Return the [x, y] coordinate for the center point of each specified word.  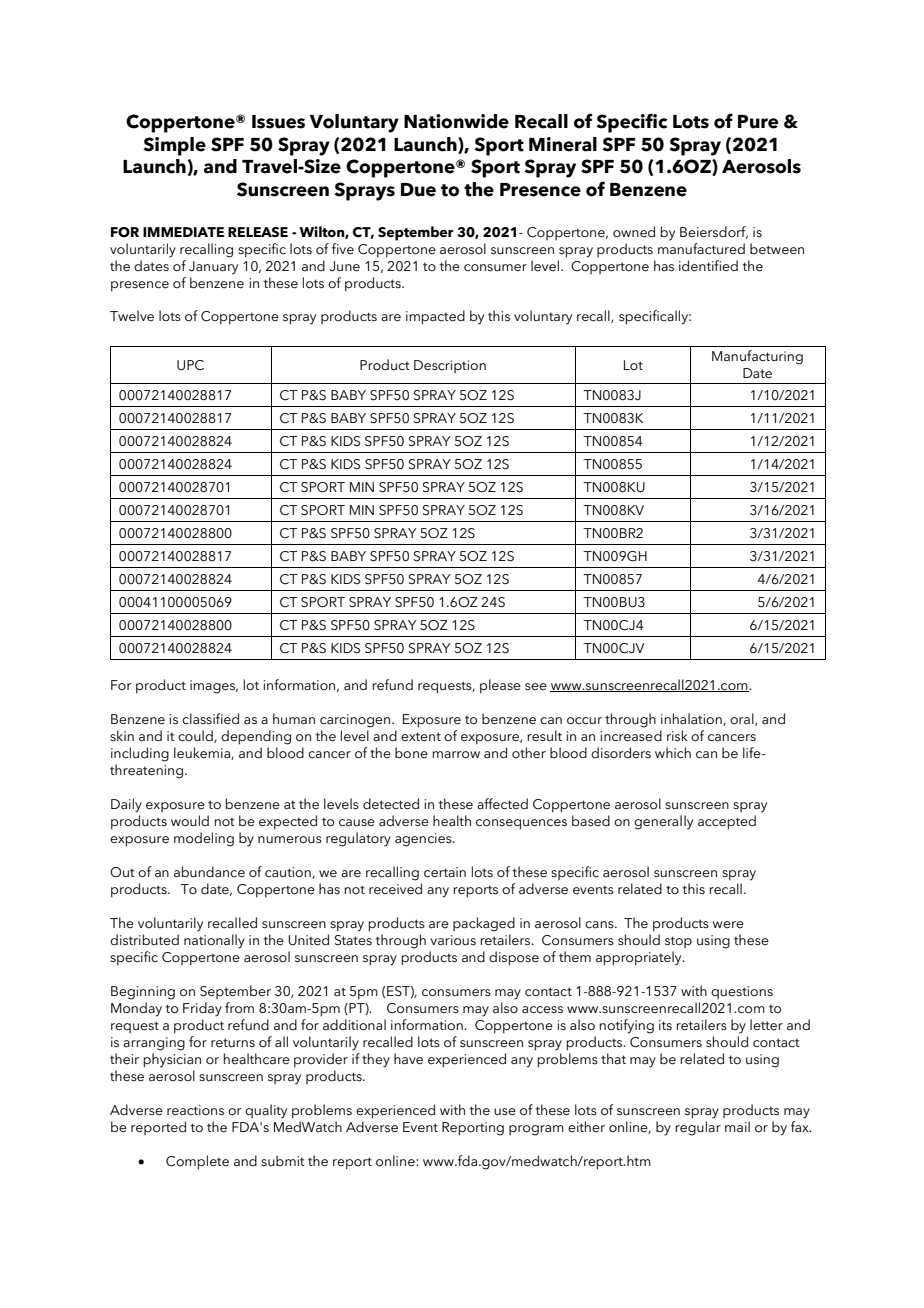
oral [743, 719]
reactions [195, 1110]
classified [210, 719]
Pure [758, 122]
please [500, 686]
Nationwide [456, 121]
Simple [174, 146]
